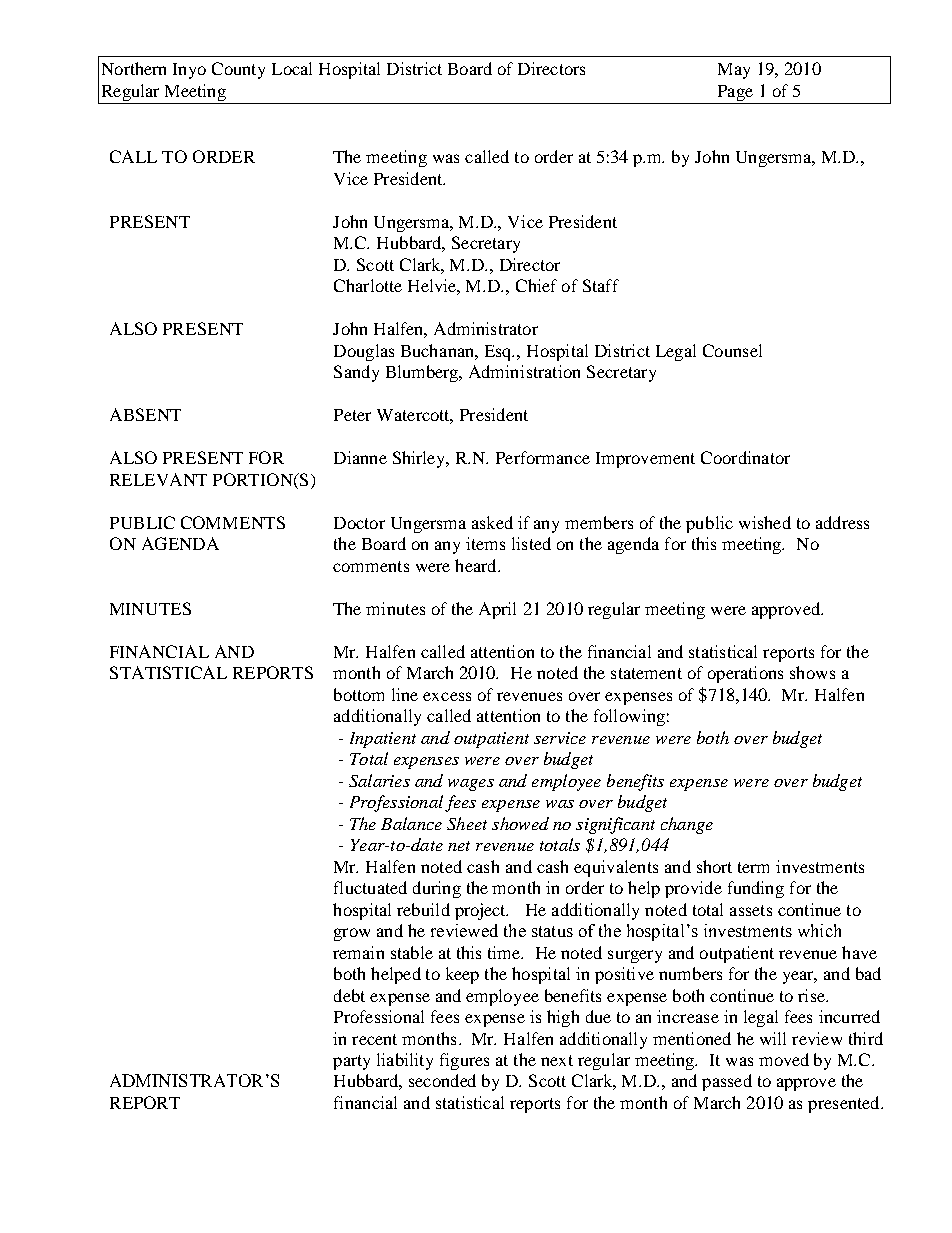 The image size is (952, 1233). Describe the element at coordinates (158, 479) in the image. I see `RELEVANT` at that location.
